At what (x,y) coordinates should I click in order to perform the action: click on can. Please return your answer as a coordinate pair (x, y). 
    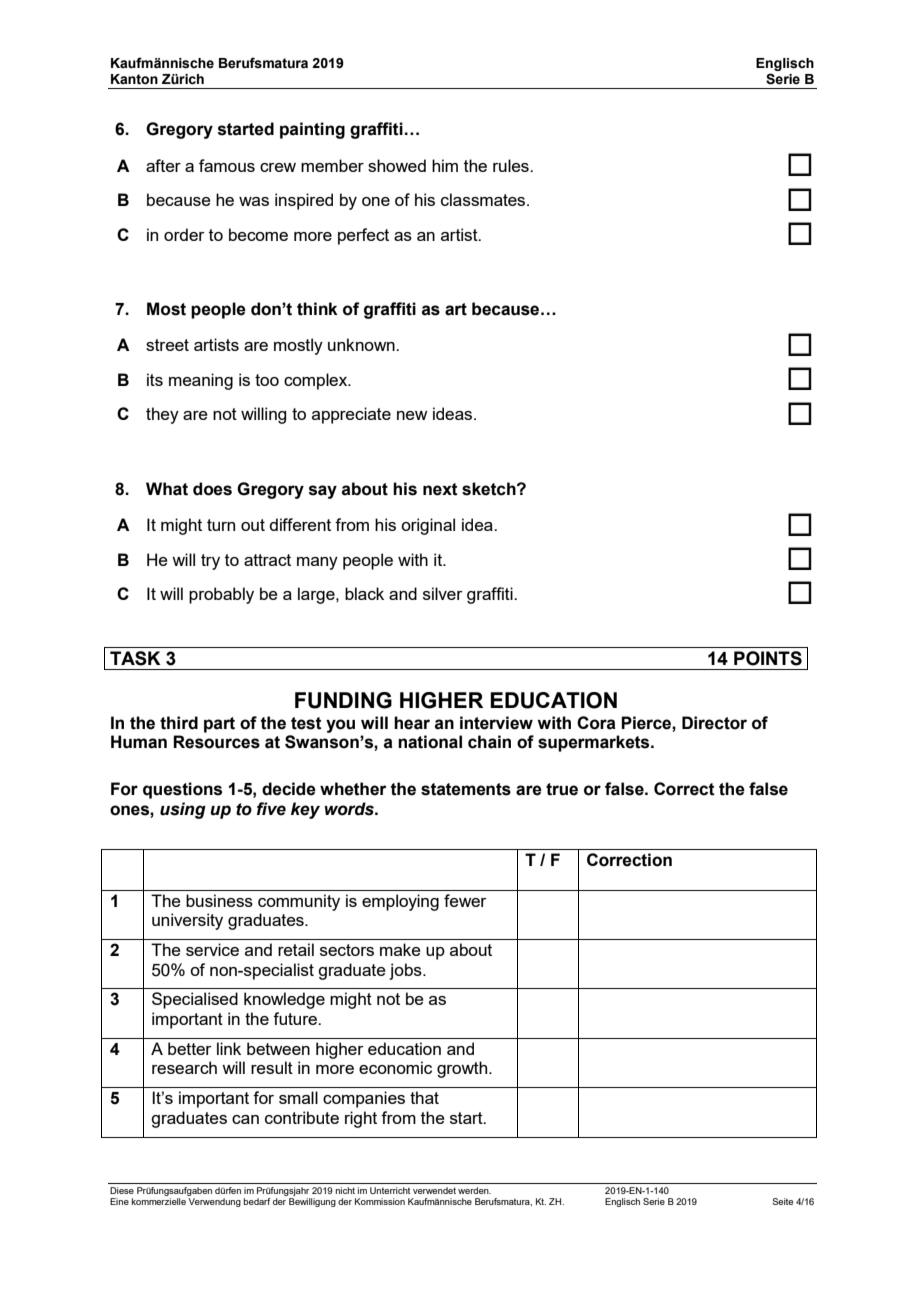
    Looking at the image, I should click on (245, 1119).
